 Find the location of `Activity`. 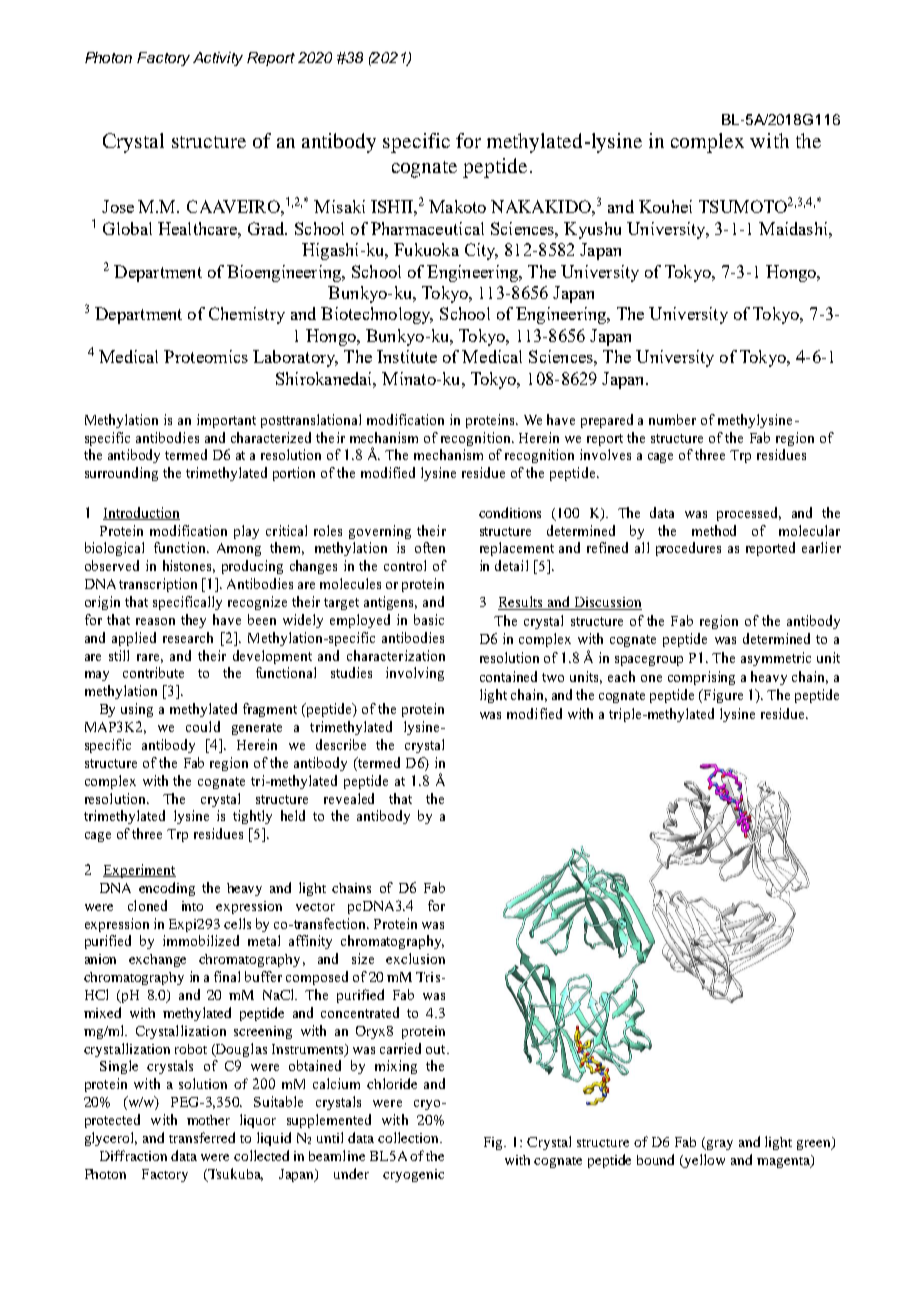

Activity is located at coordinates (218, 59).
